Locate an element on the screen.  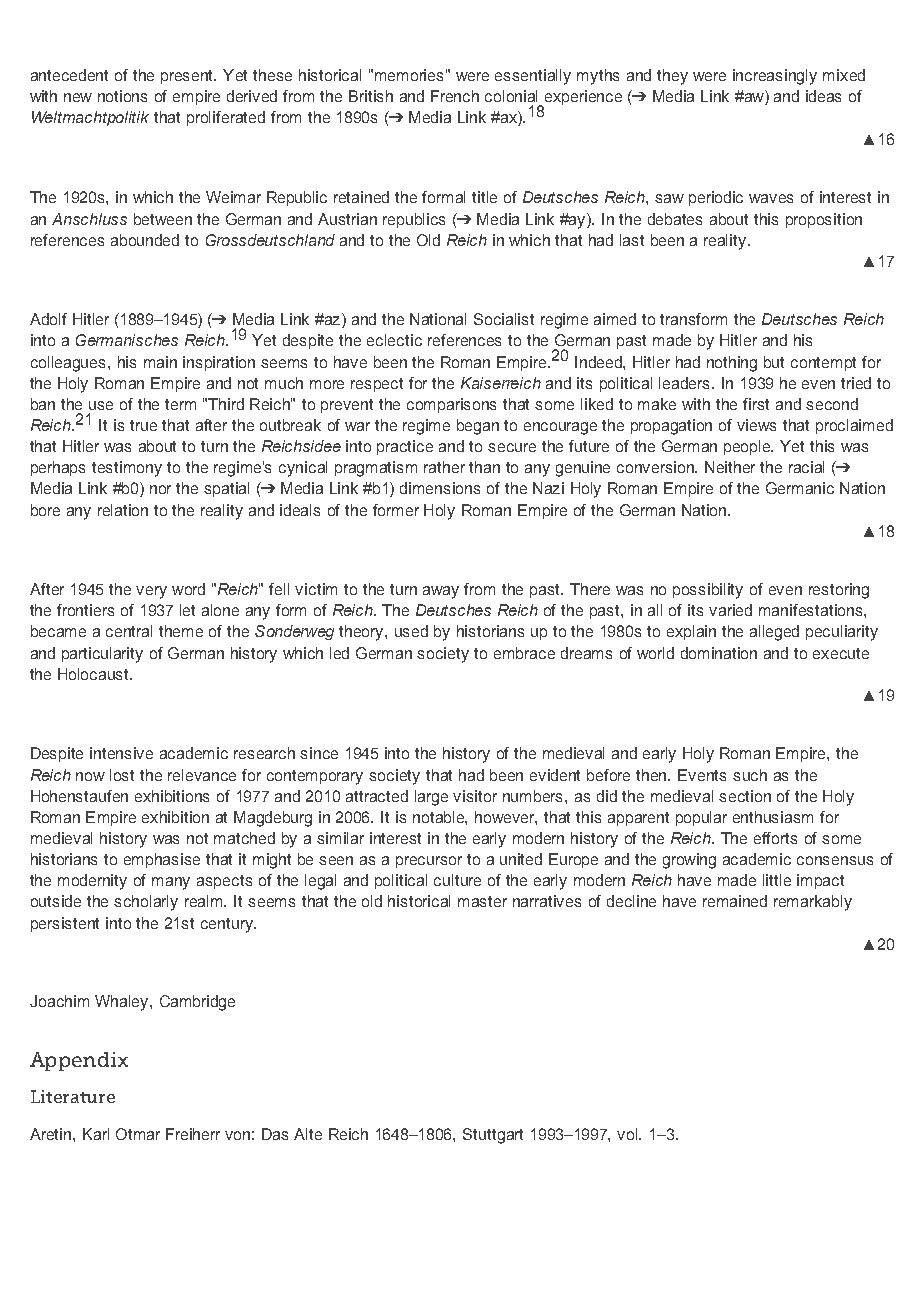
large is located at coordinates (431, 798).
